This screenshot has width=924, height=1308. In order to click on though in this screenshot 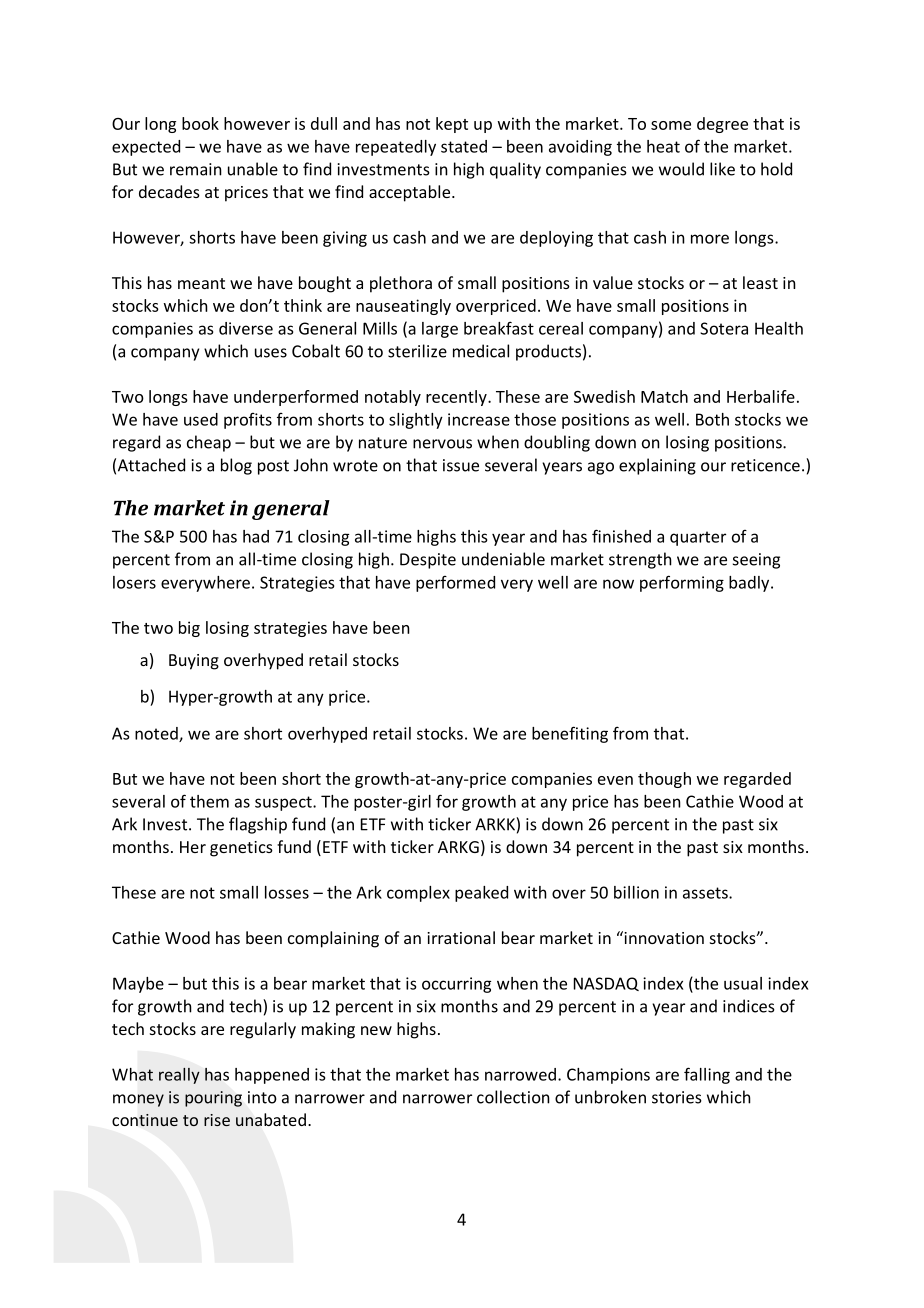, I will do `click(664, 780)`.
